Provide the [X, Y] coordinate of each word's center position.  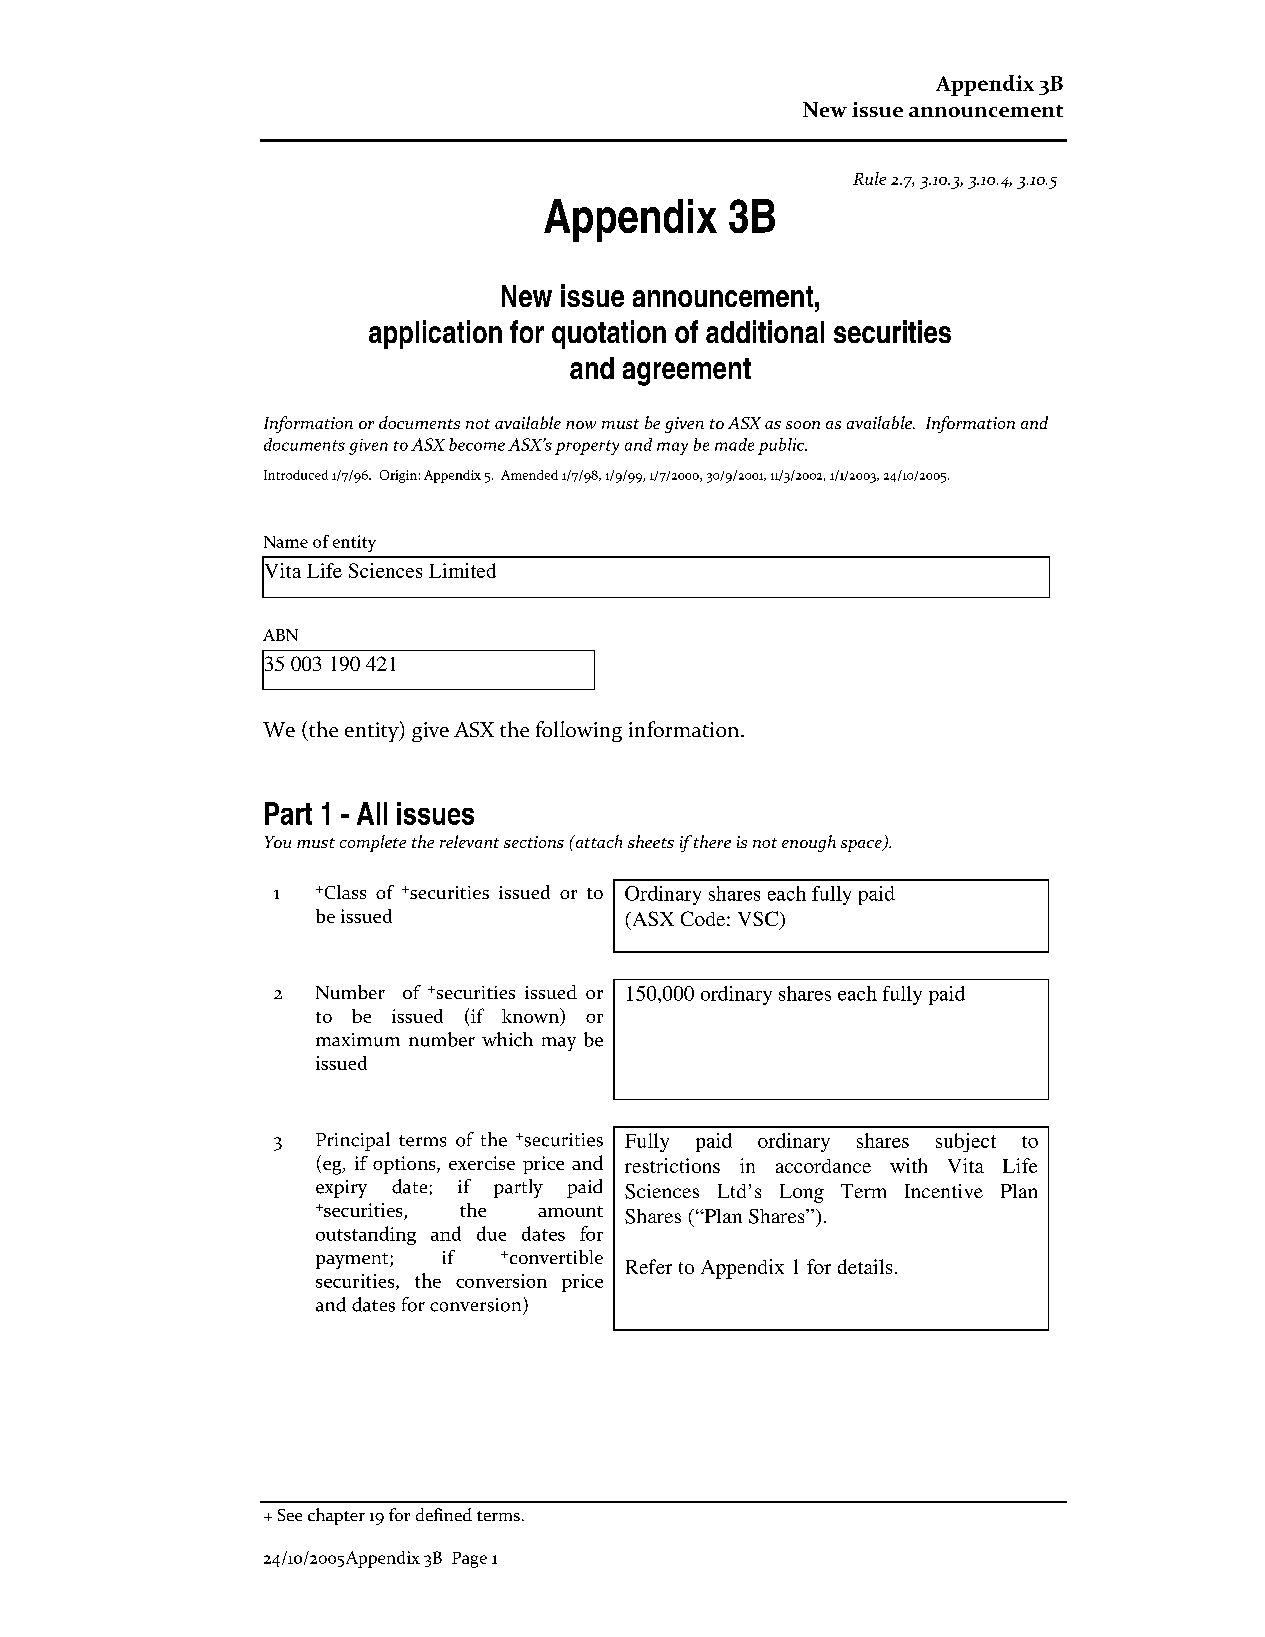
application [435, 334]
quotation [609, 334]
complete [373, 843]
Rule [869, 178]
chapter [336, 1516]
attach [597, 841]
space [862, 846]
